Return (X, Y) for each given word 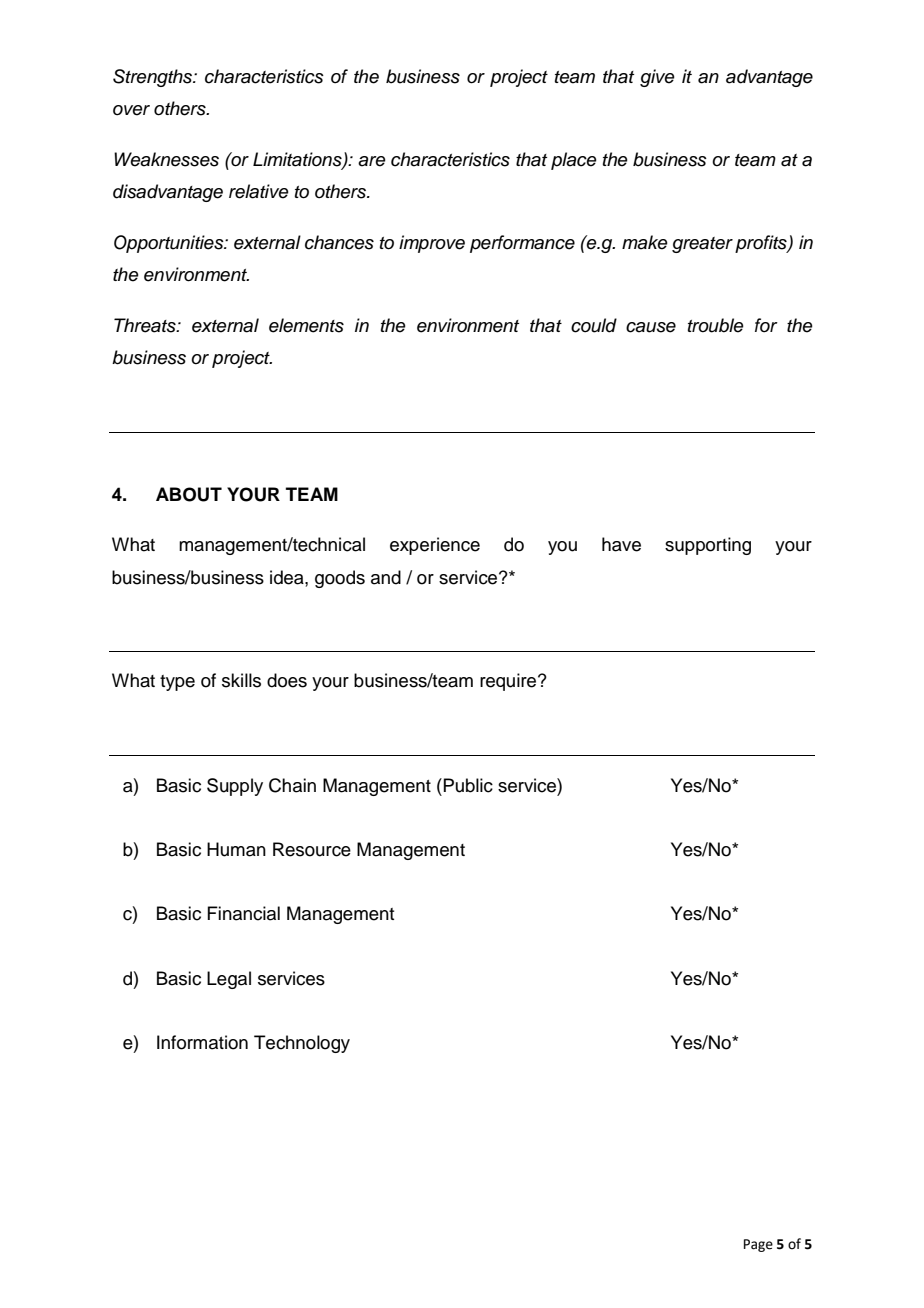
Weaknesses (166, 159)
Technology (302, 1044)
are (372, 161)
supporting (708, 546)
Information (202, 1042)
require (509, 682)
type (177, 683)
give (657, 78)
